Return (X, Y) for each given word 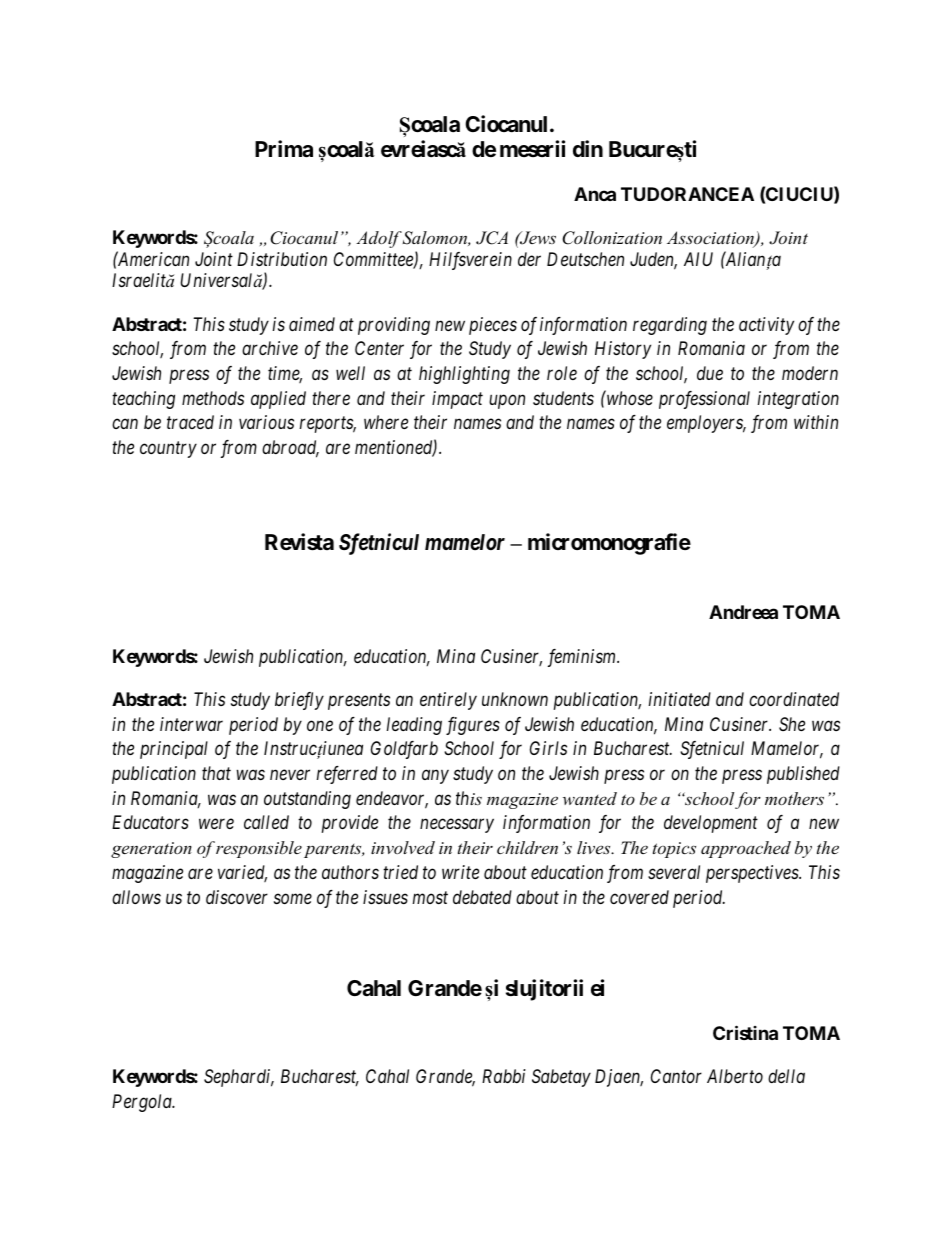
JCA (492, 238)
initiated (680, 699)
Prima (284, 149)
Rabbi (504, 1076)
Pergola (143, 1103)
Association (711, 239)
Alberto (735, 1076)
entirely (448, 701)
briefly (299, 701)
